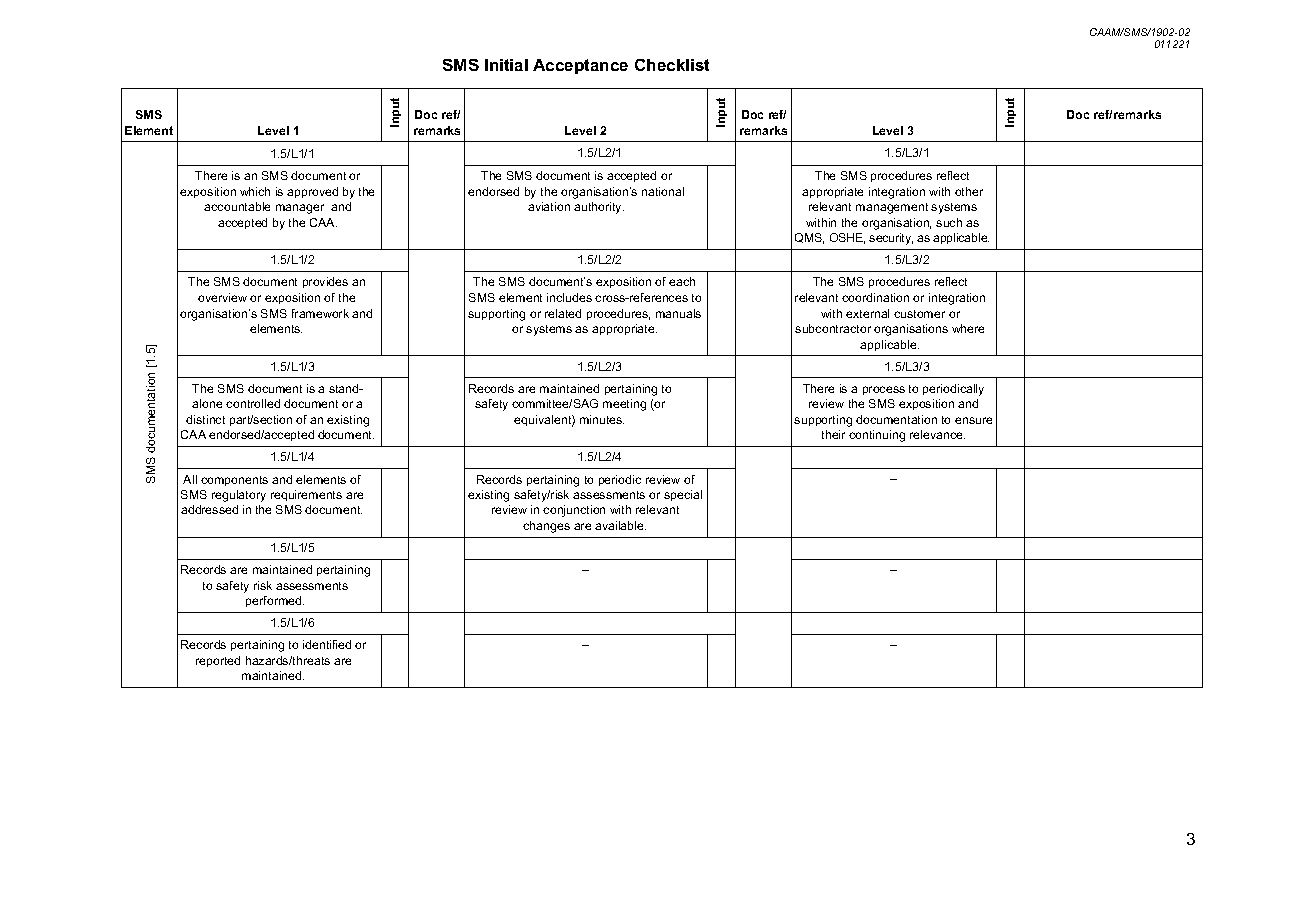 The height and width of the document is (924, 1308). What do you see at coordinates (620, 525) in the document?
I see `available` at bounding box center [620, 525].
